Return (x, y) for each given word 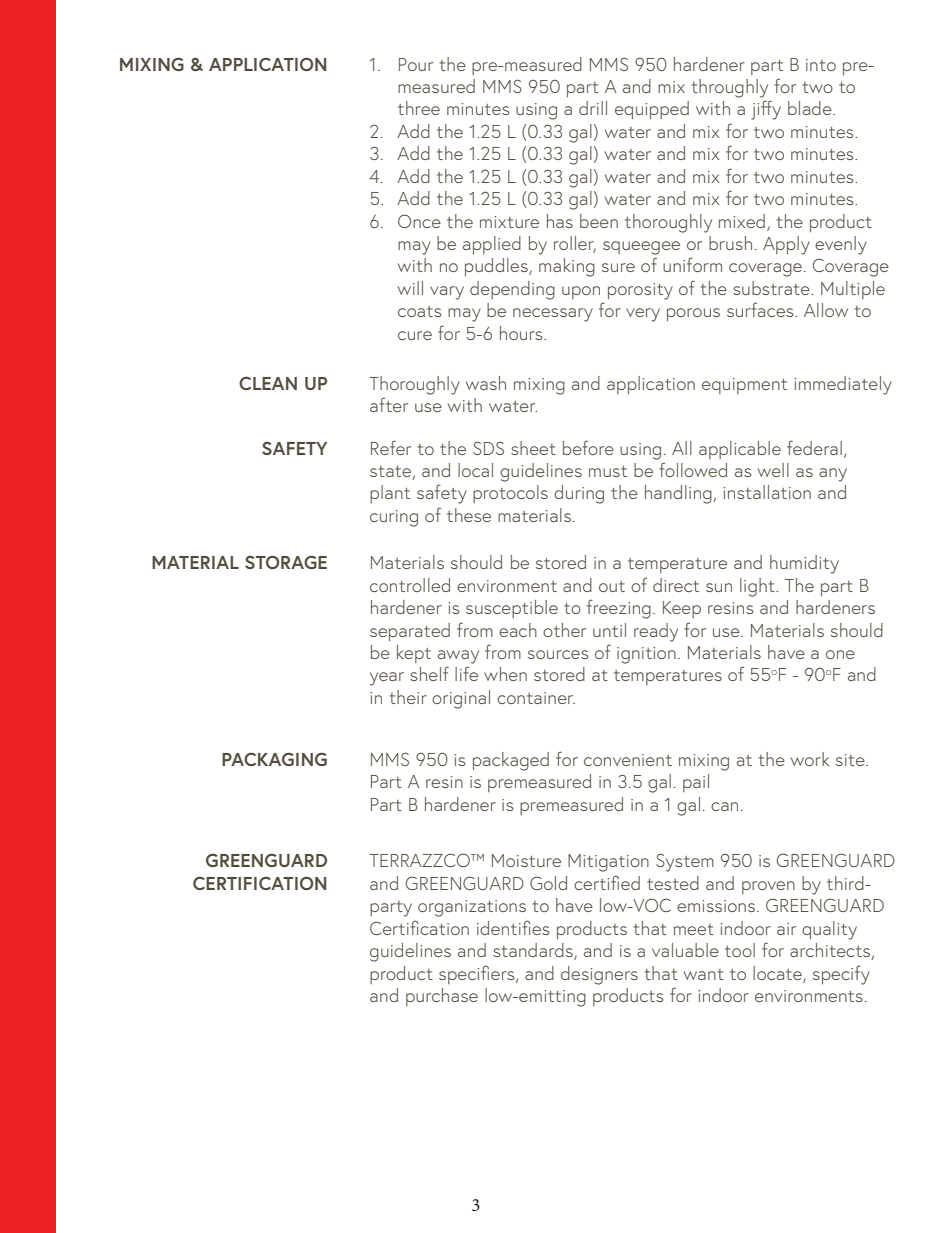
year (387, 679)
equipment (744, 386)
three (419, 108)
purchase (442, 997)
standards (534, 951)
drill (593, 108)
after (389, 404)
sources (558, 654)
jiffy (766, 110)
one (840, 654)
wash (486, 383)
